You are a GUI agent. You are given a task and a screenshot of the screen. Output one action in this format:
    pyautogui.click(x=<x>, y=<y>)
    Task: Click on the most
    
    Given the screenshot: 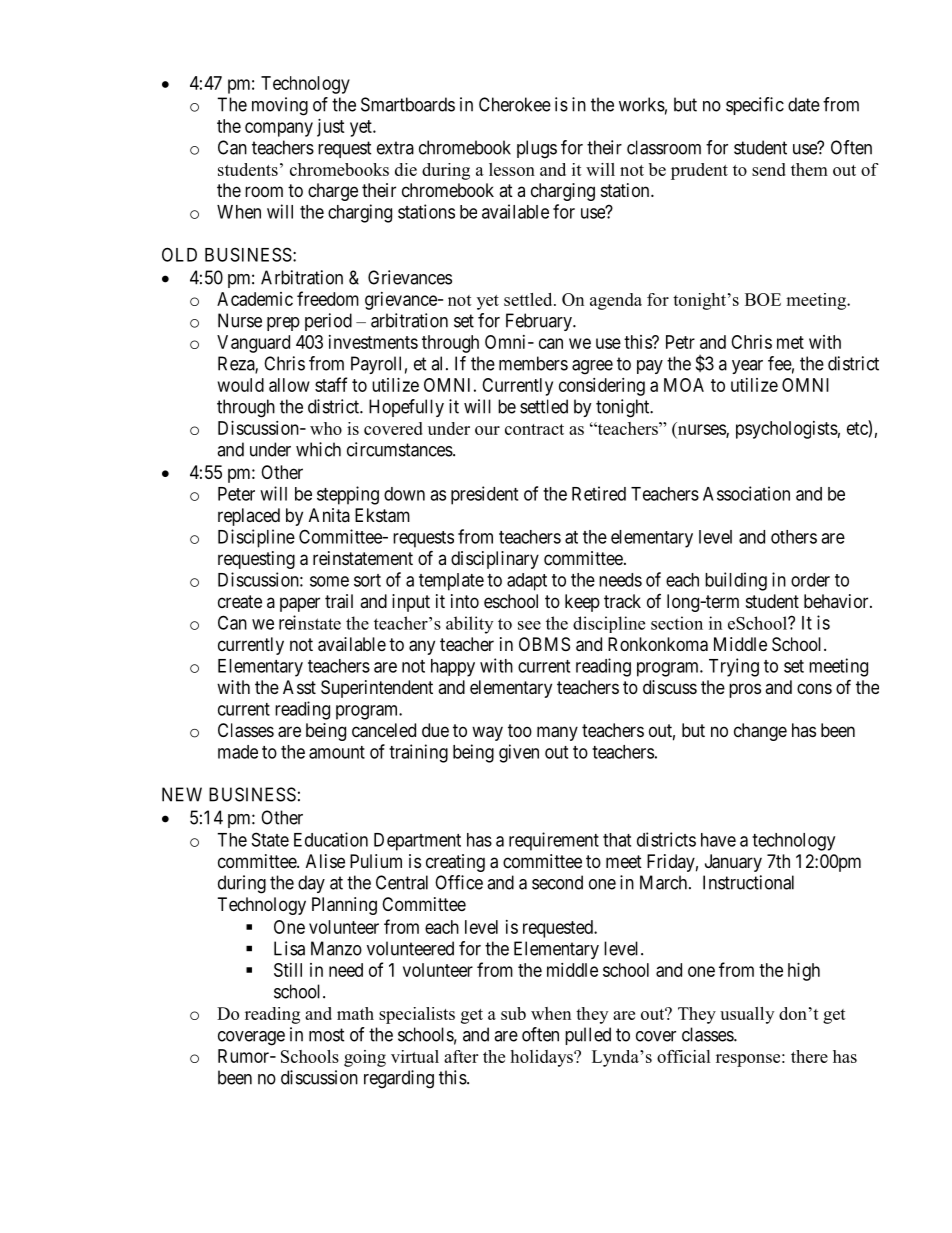 What is the action you would take?
    pyautogui.click(x=327, y=1035)
